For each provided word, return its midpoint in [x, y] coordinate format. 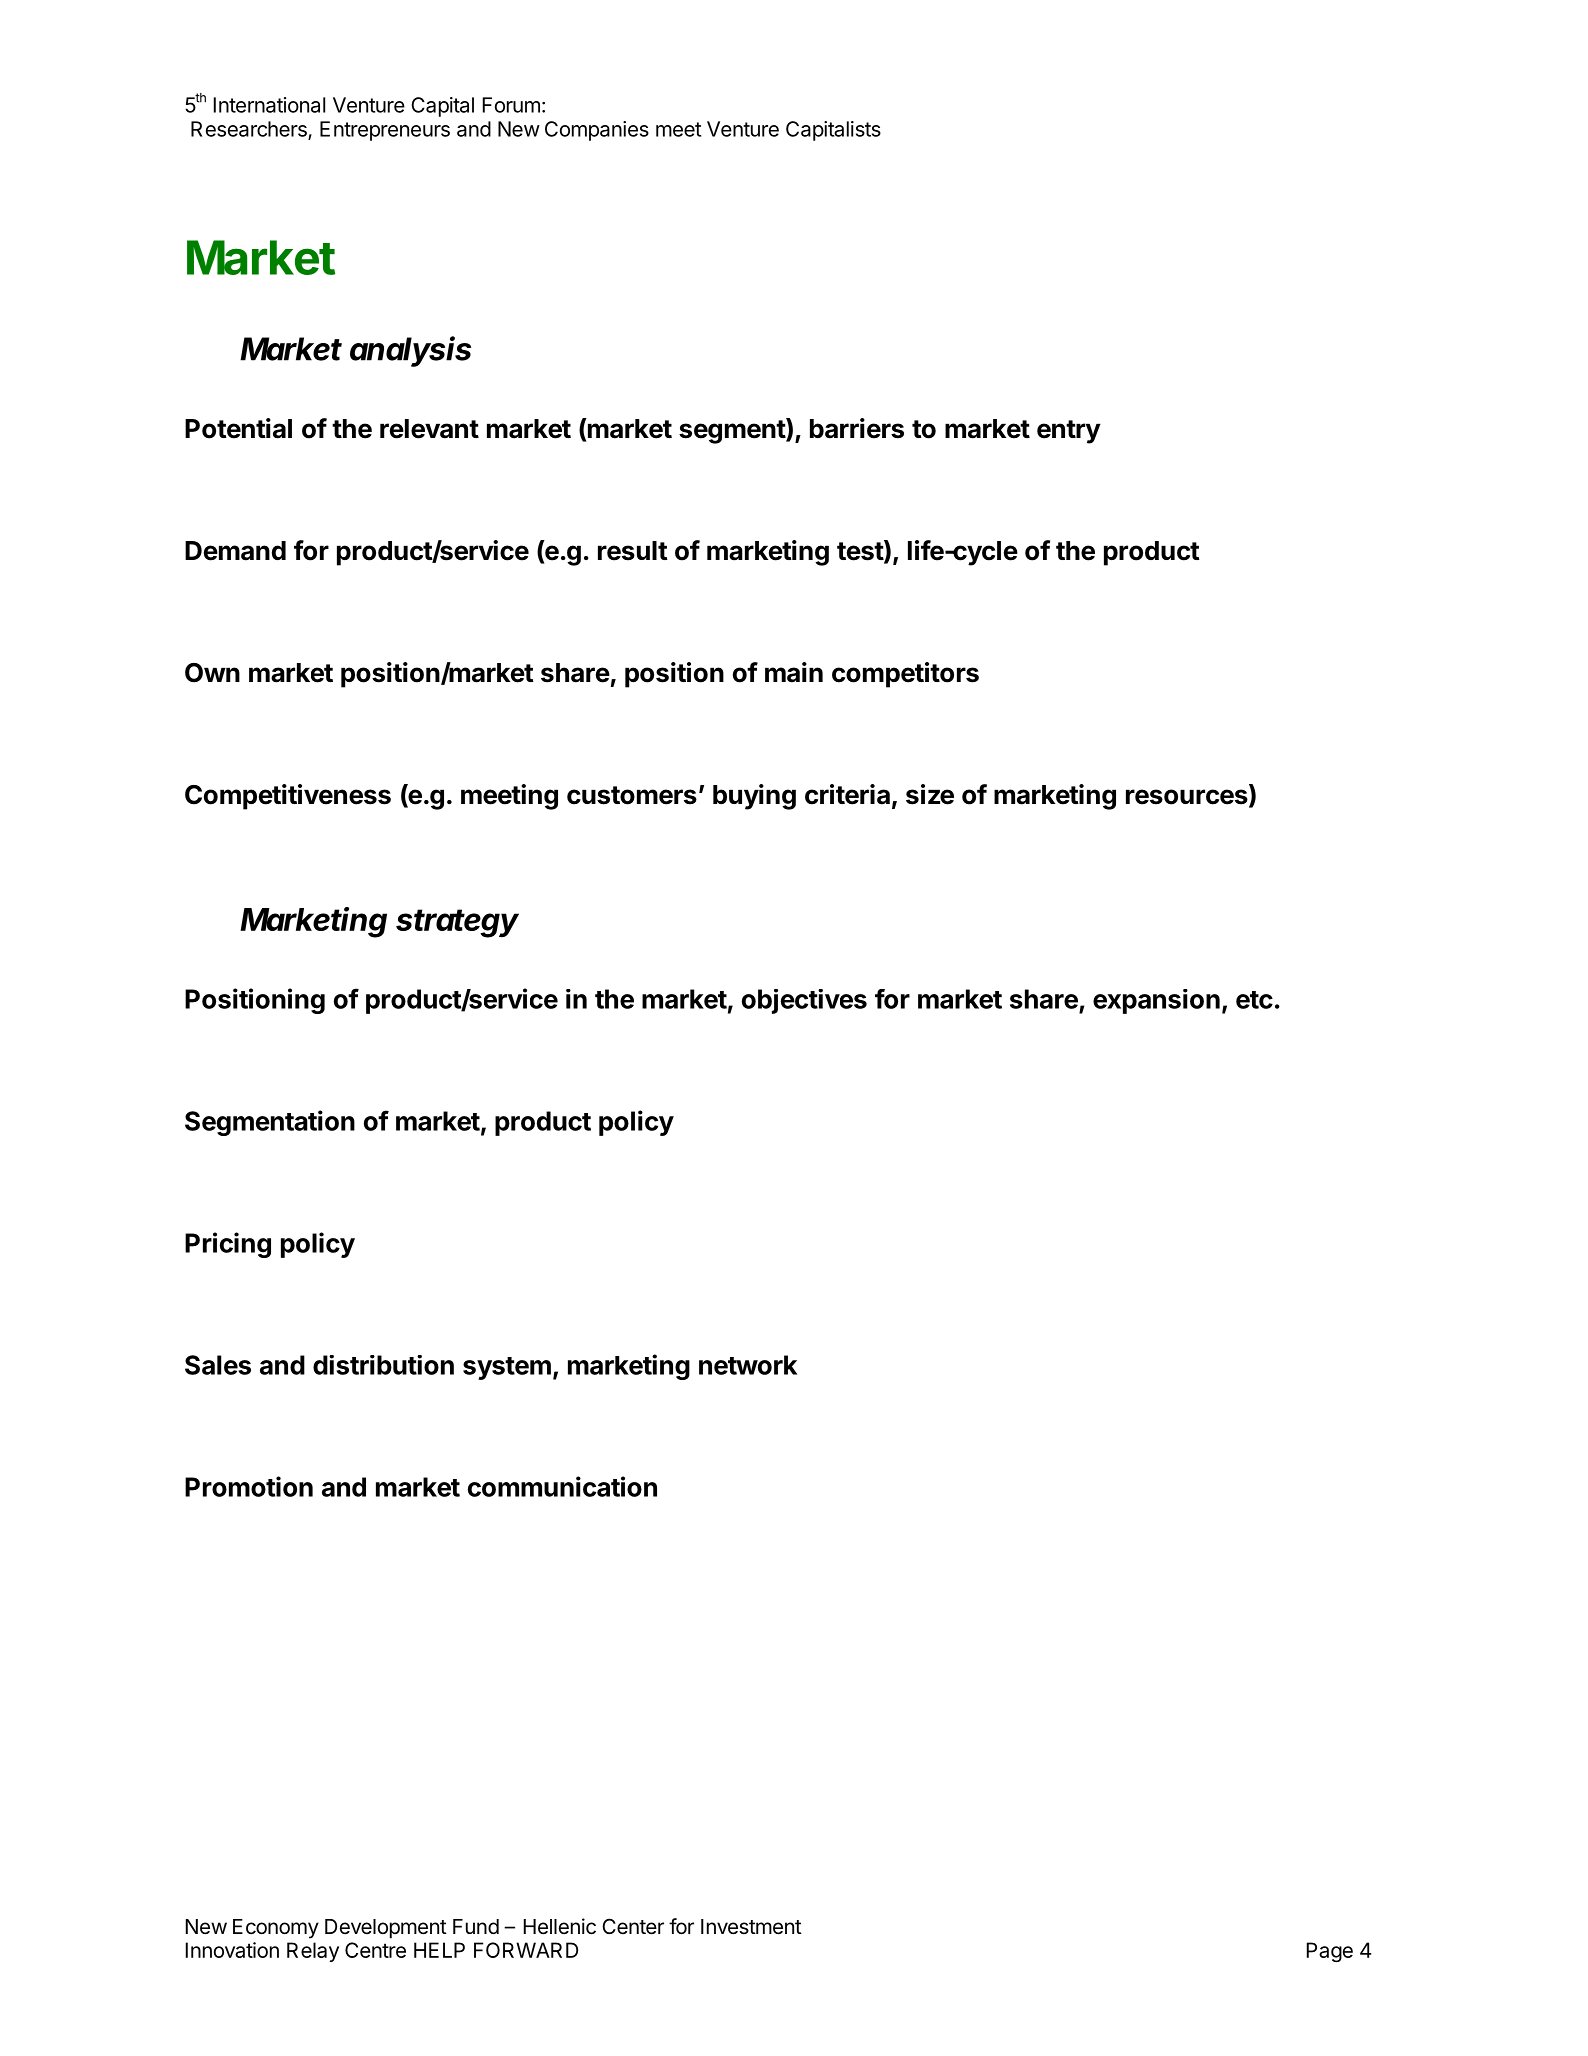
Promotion [249, 1486]
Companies [597, 131]
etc [1254, 1000]
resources [1188, 798]
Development [386, 1929]
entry [1069, 432]
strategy [457, 923]
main [794, 672]
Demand [235, 551]
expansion [1156, 1001]
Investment [751, 1927]
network [748, 1365]
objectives [804, 1001]
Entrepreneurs [385, 131]
